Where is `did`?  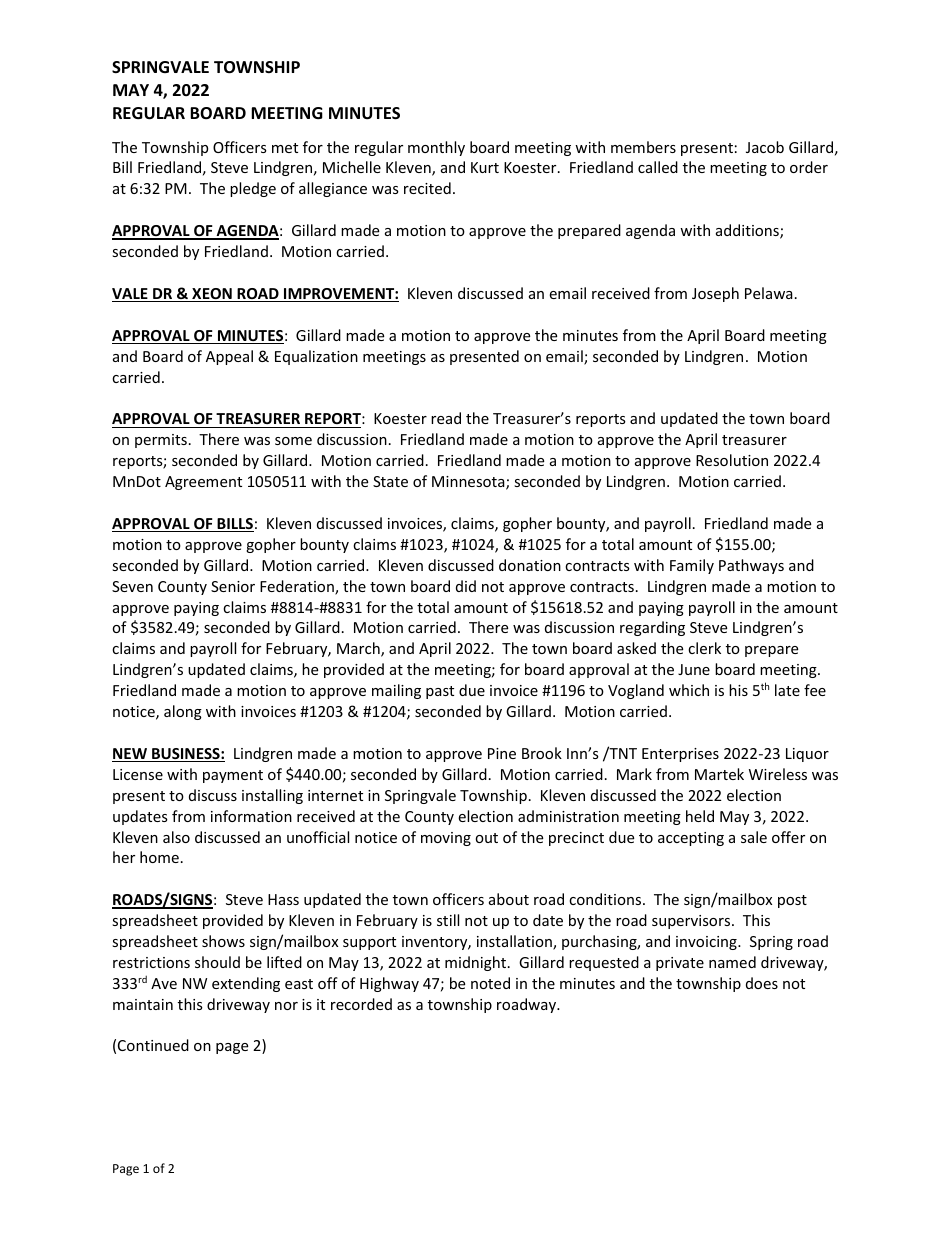 did is located at coordinates (466, 586).
